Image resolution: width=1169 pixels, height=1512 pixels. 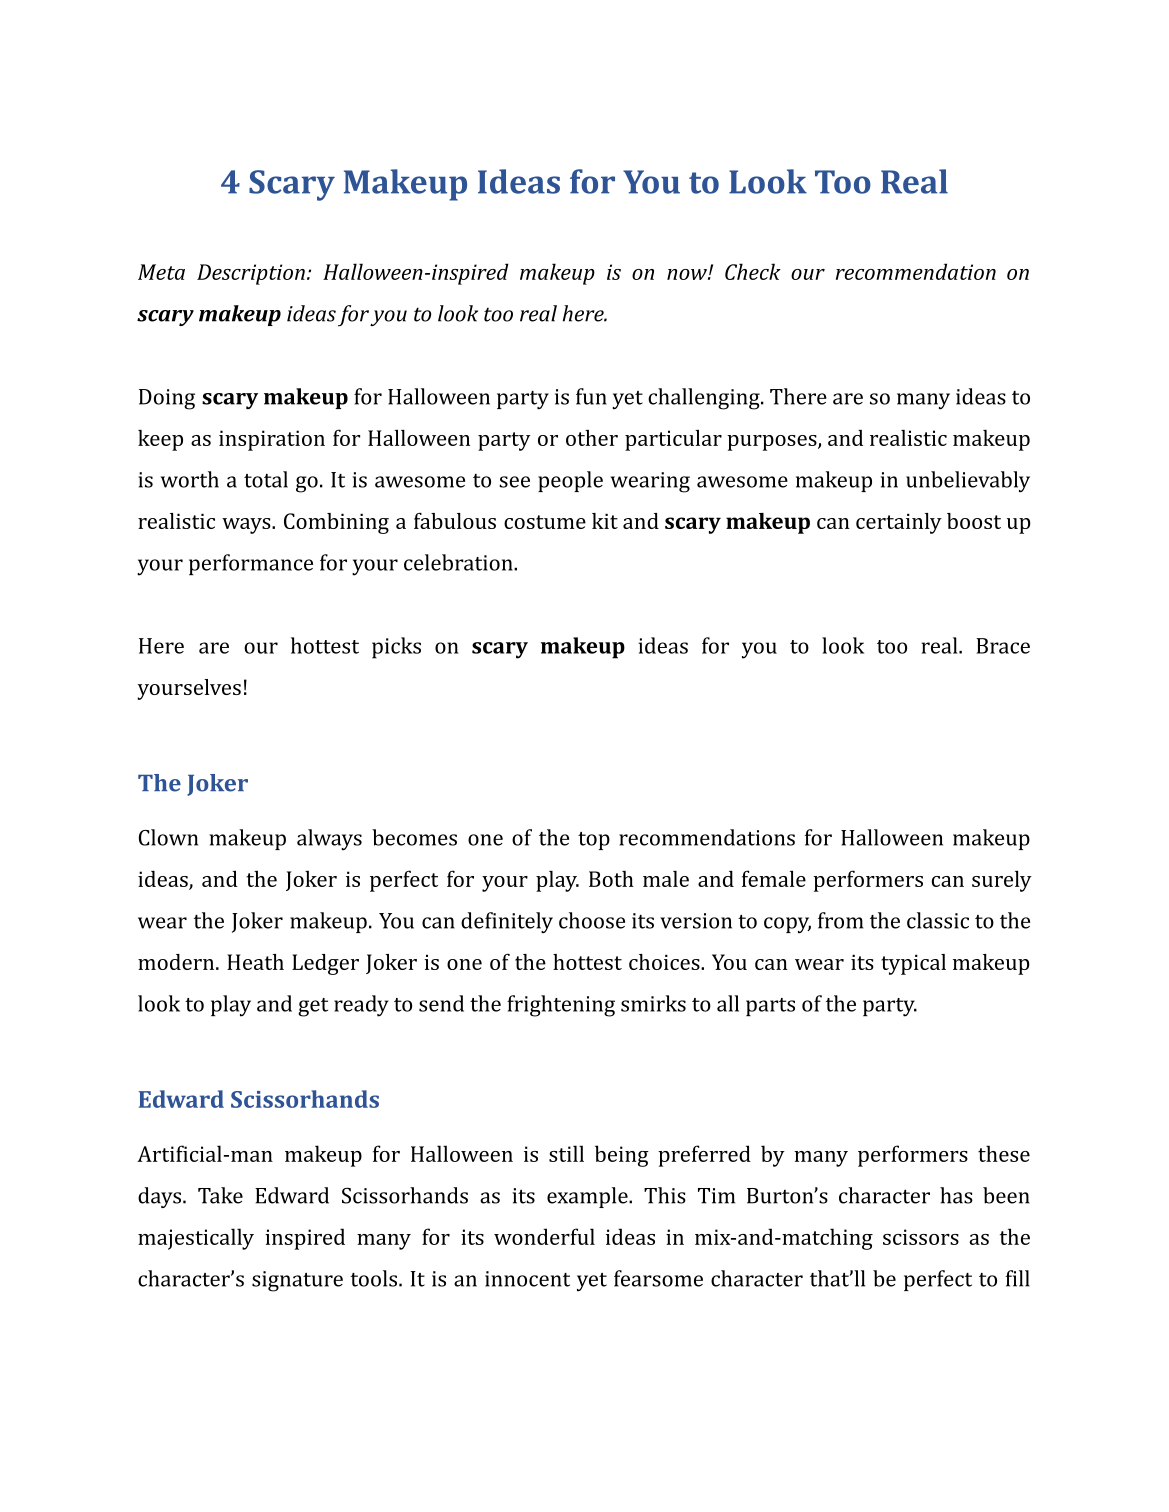 What do you see at coordinates (168, 837) in the image?
I see `Clown` at bounding box center [168, 837].
